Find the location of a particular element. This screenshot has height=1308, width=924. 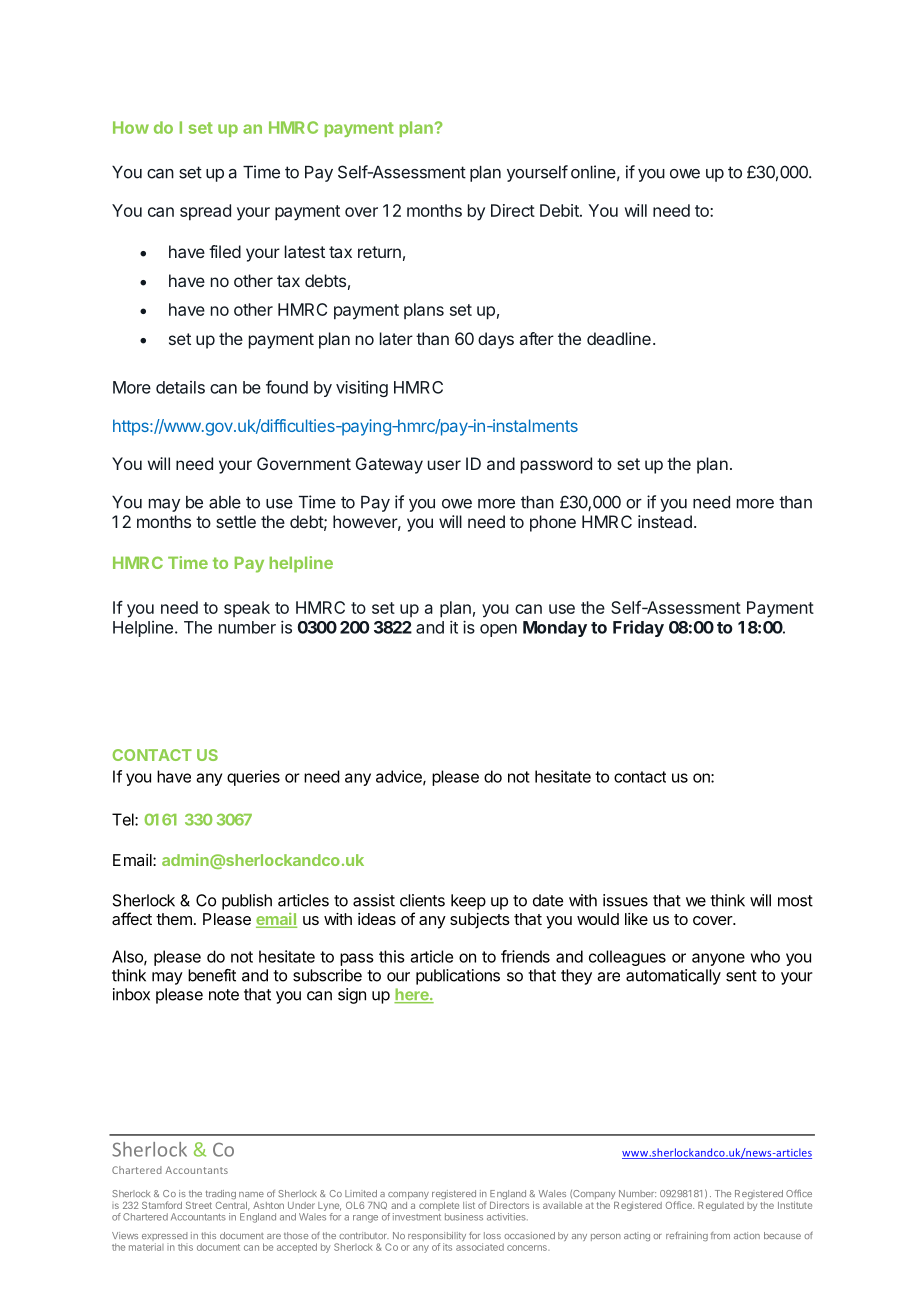

deadline is located at coordinates (619, 338).
